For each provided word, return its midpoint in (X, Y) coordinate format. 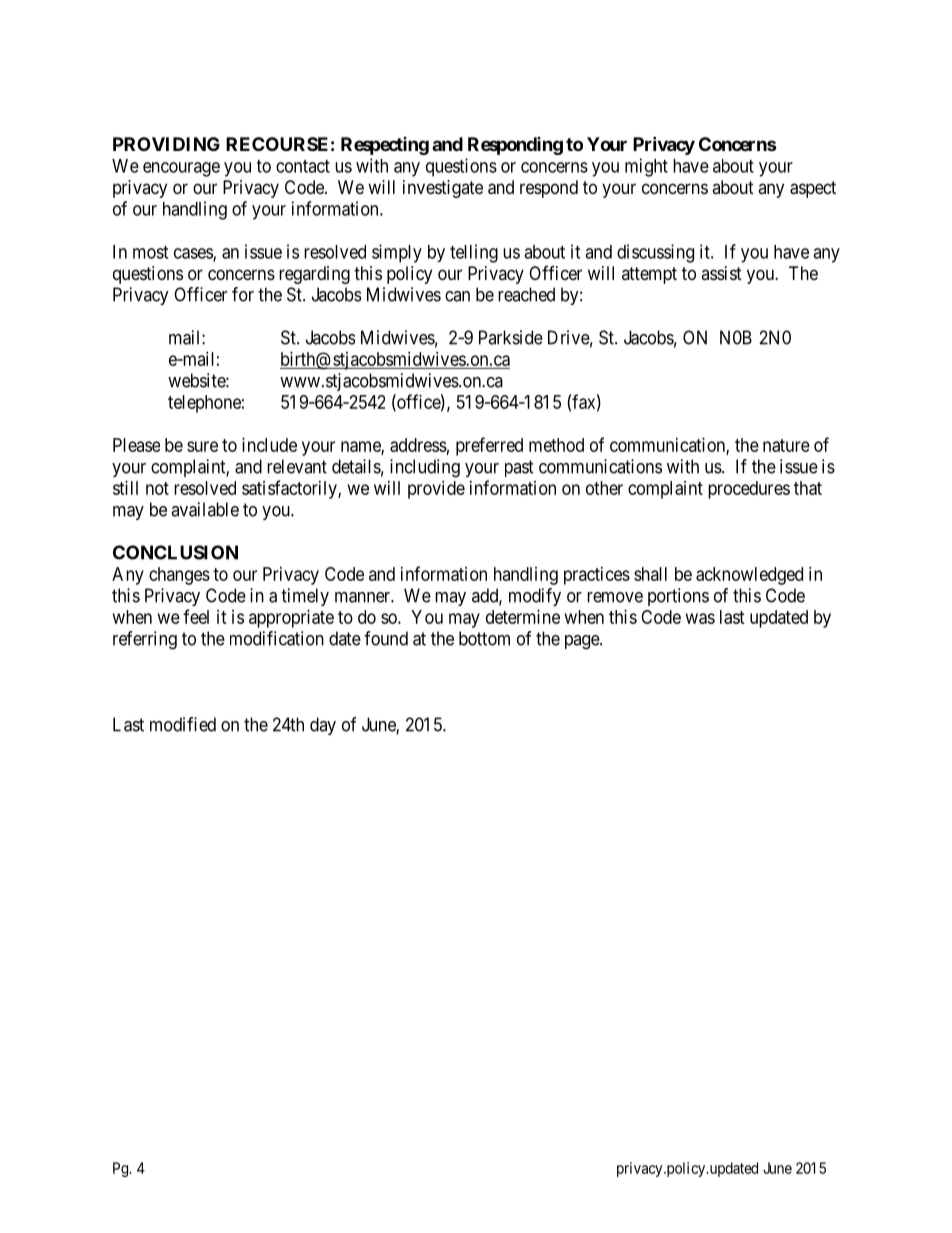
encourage (181, 169)
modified (183, 724)
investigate (443, 189)
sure (202, 446)
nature (786, 445)
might (646, 167)
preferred (489, 446)
